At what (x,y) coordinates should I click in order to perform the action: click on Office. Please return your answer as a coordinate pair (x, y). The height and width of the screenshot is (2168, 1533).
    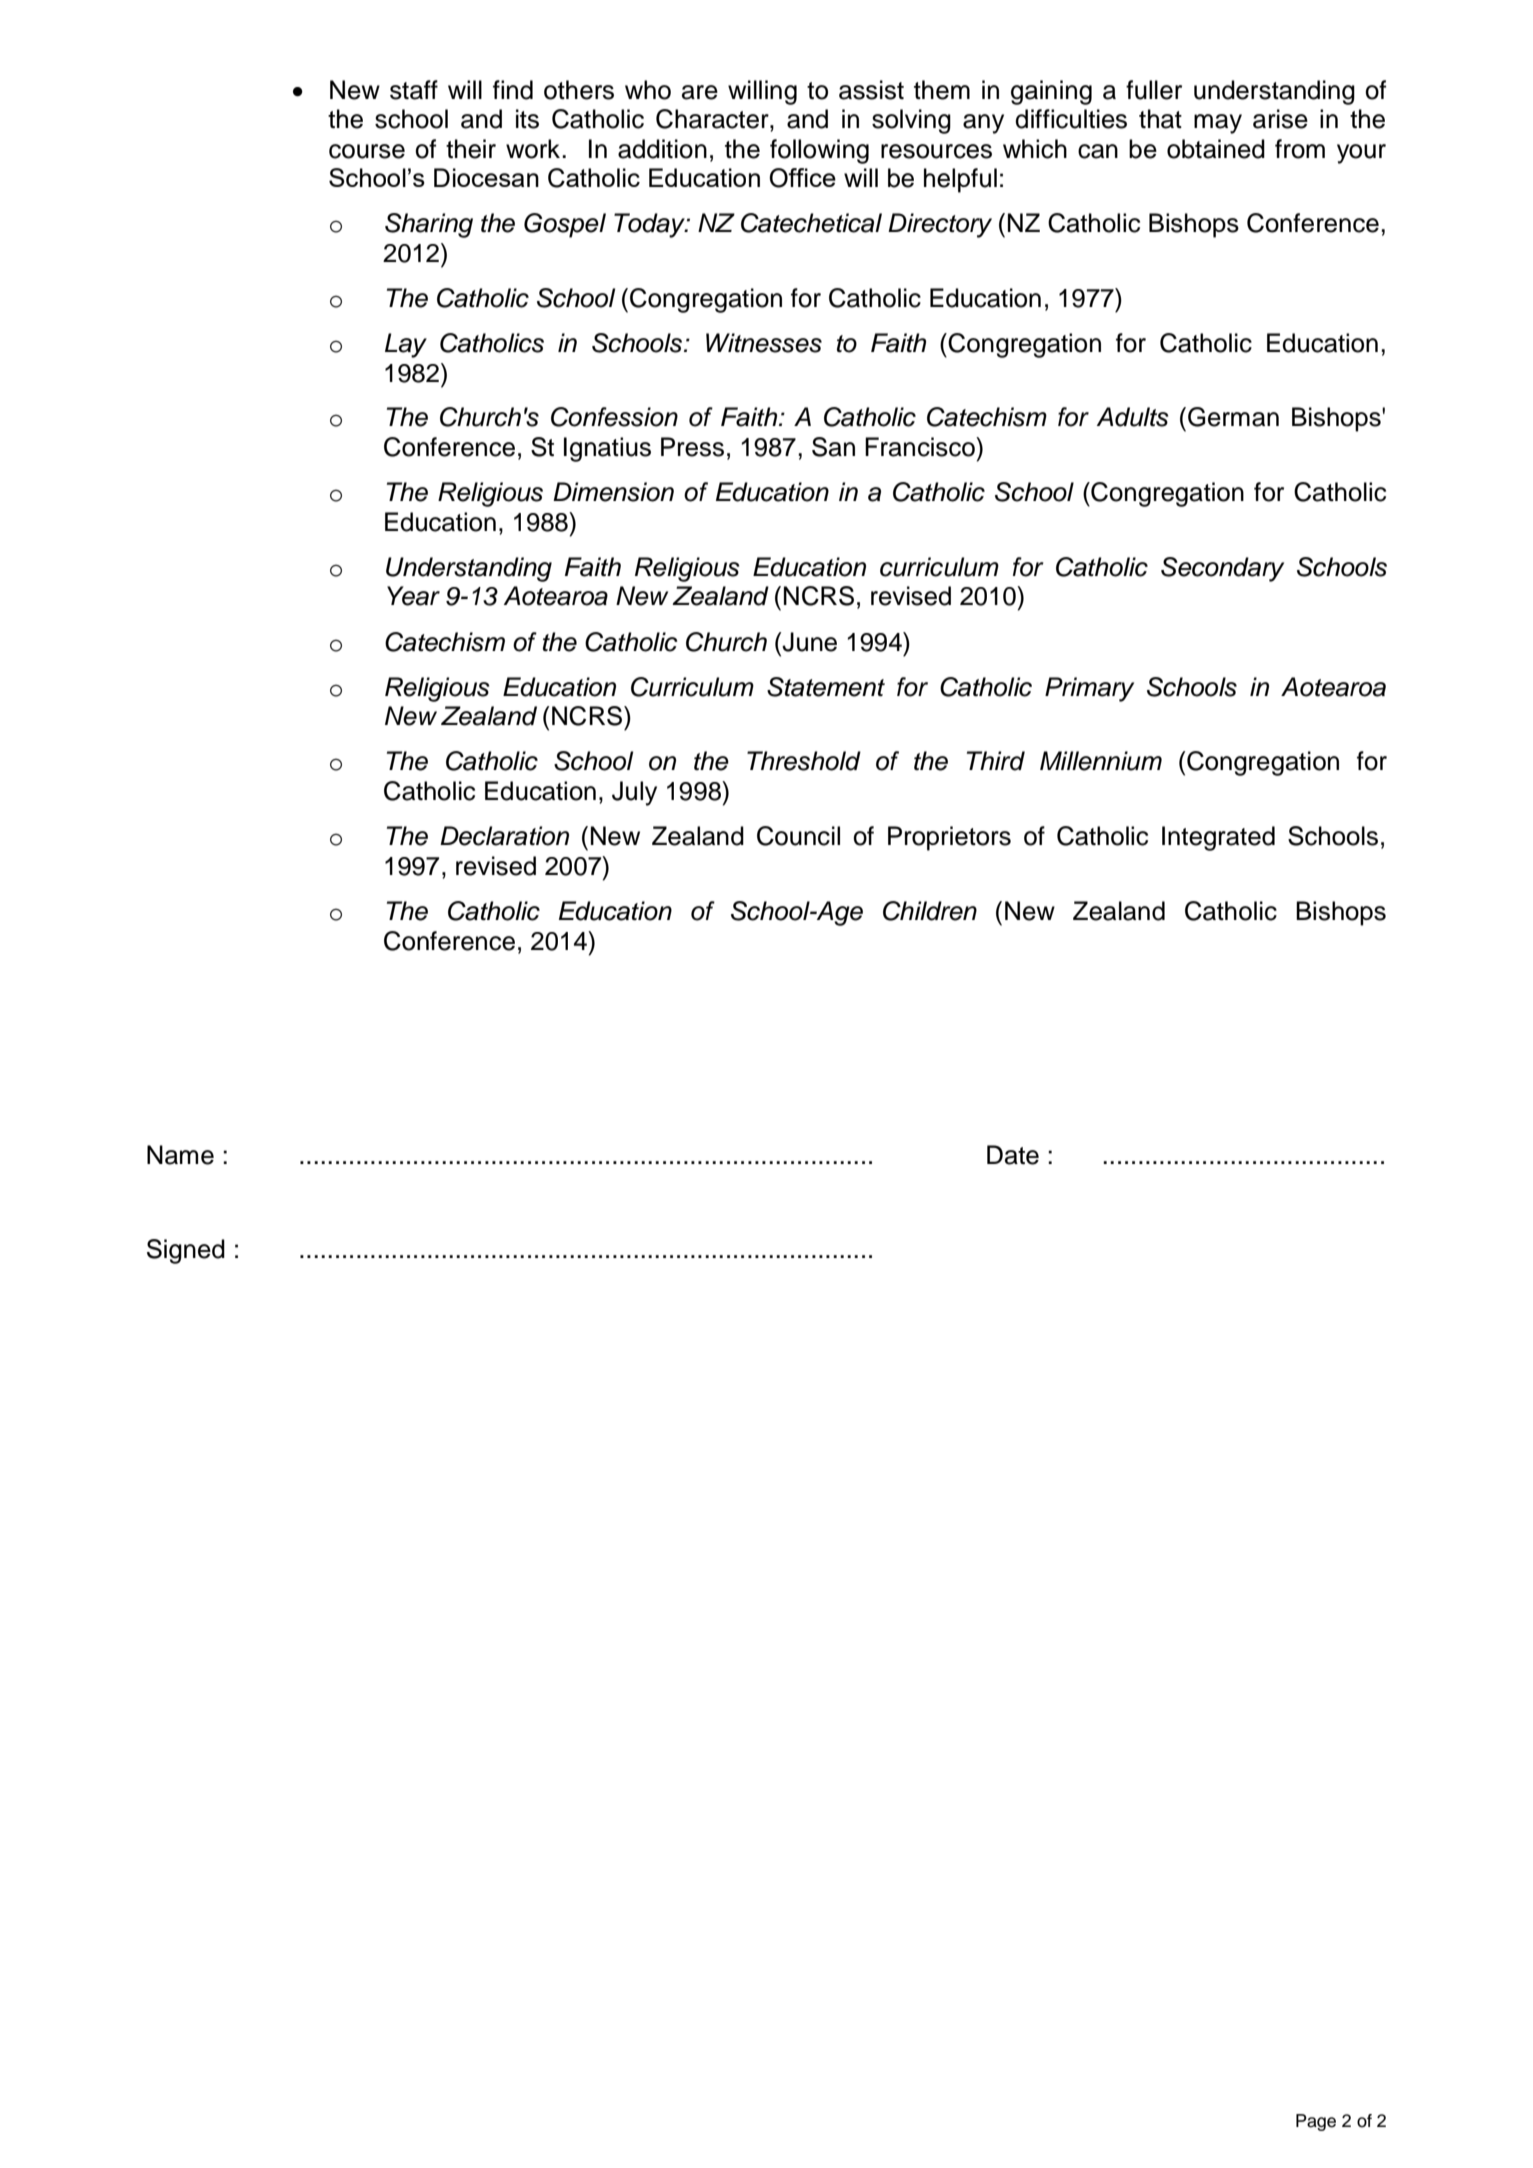
    Looking at the image, I should click on (802, 178).
